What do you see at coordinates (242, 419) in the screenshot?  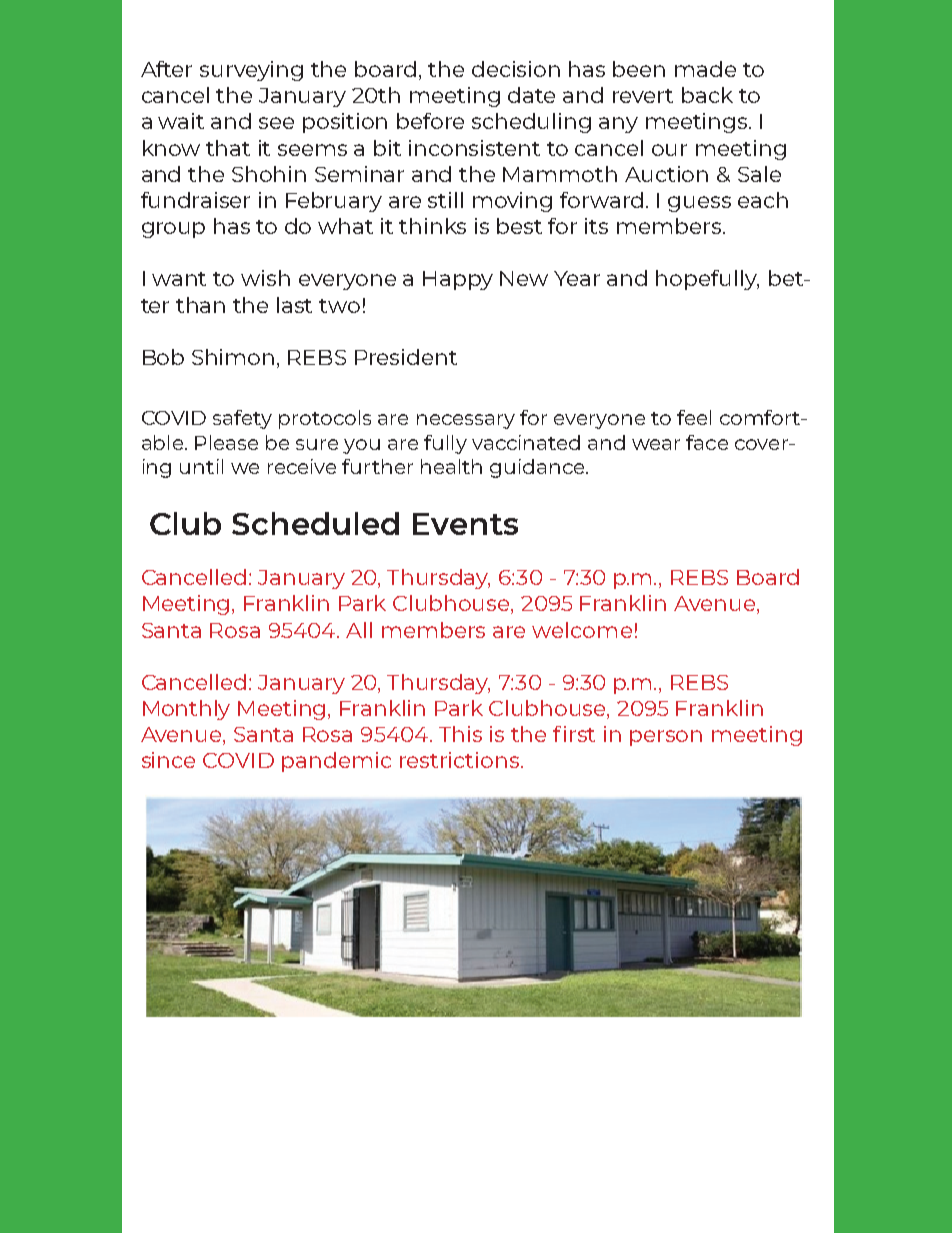 I see `safety` at bounding box center [242, 419].
